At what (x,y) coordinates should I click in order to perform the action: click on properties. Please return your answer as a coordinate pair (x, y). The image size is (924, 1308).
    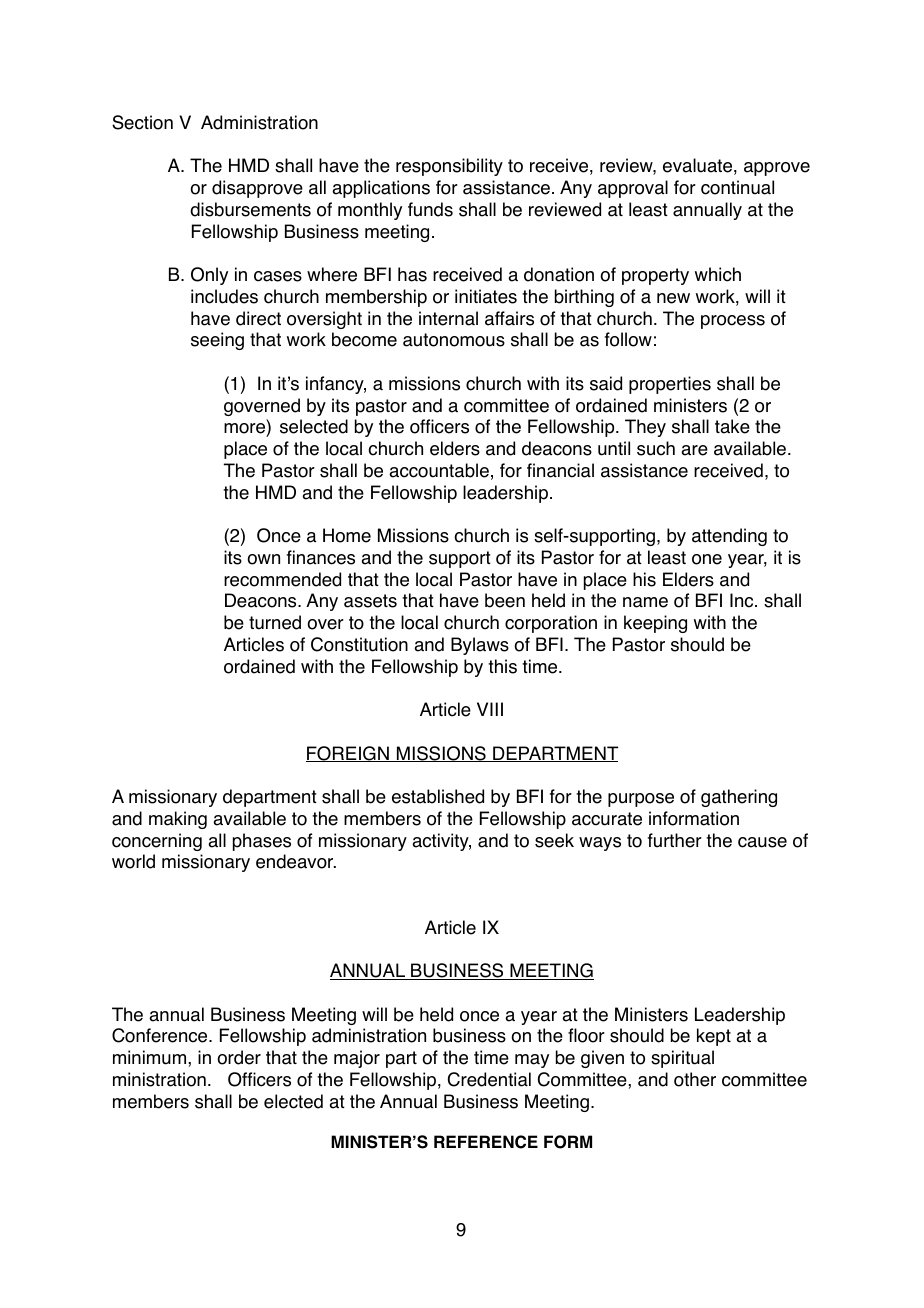
    Looking at the image, I should click on (670, 385).
